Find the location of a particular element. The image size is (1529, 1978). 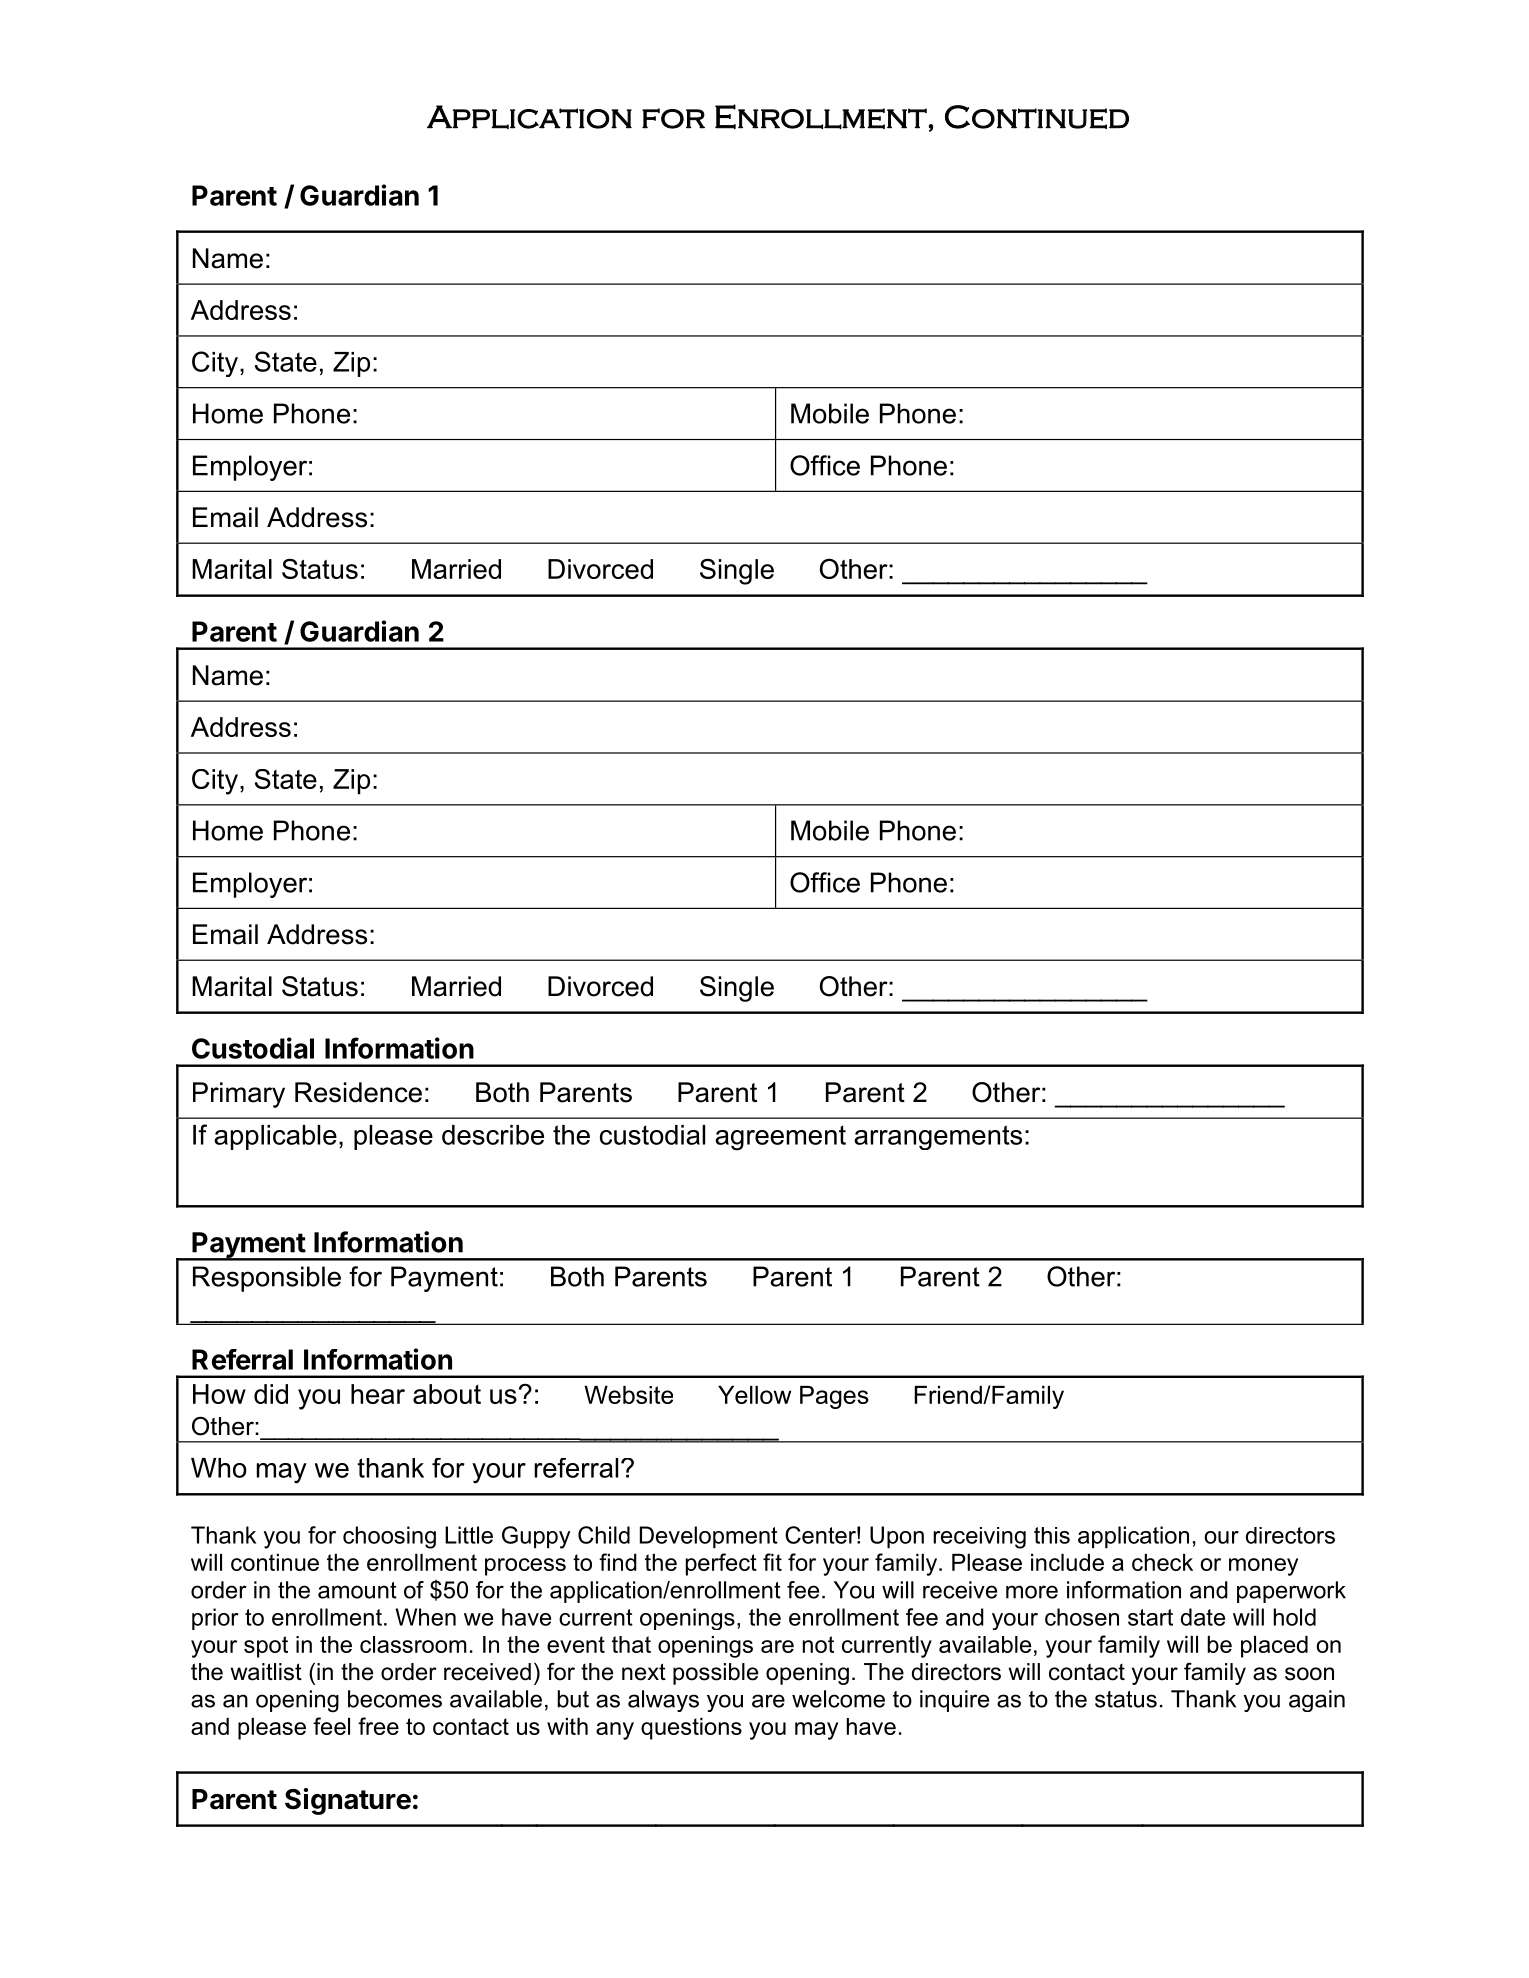

Pages is located at coordinates (834, 1397).
